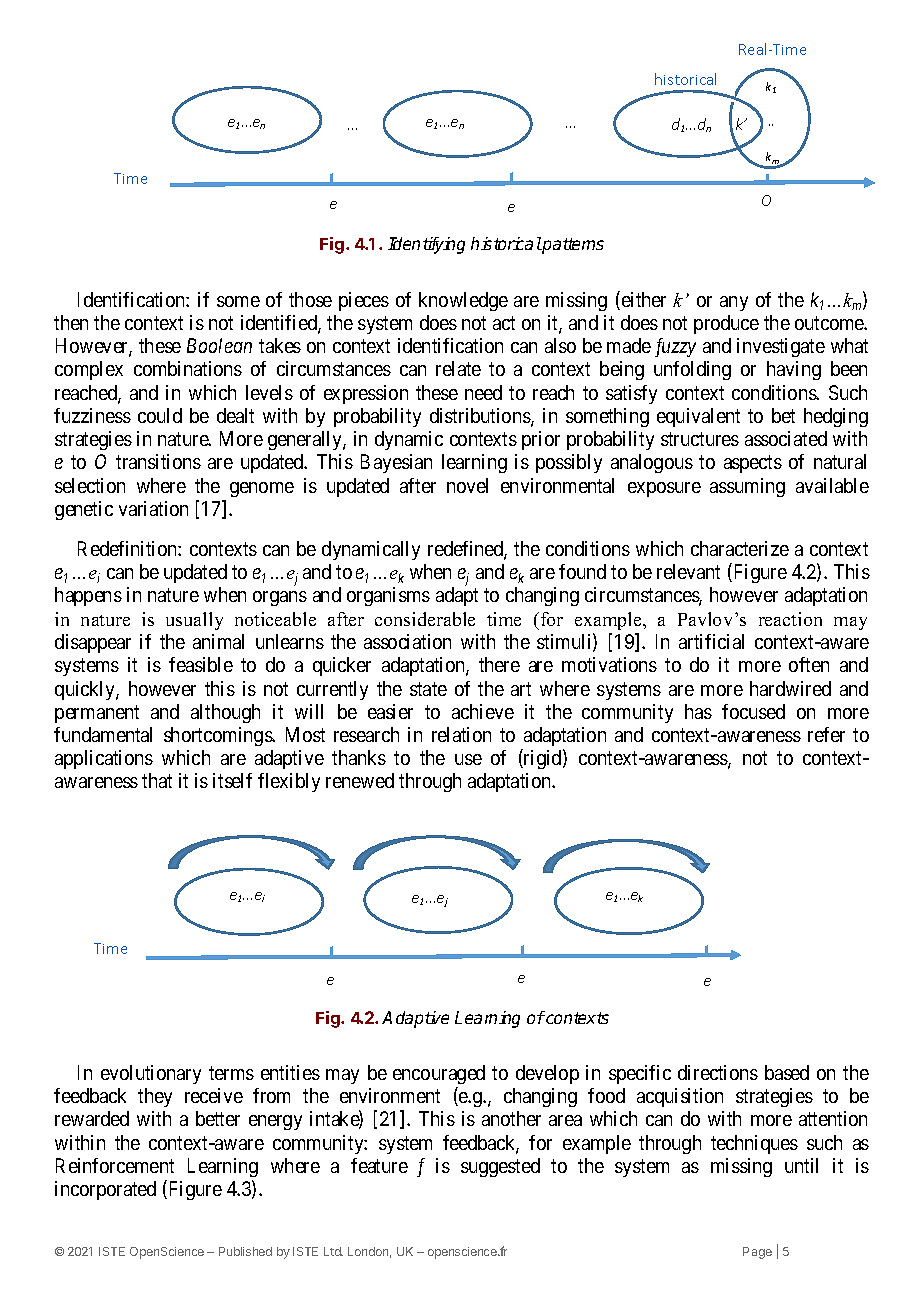 The image size is (924, 1308). Describe the element at coordinates (105, 1190) in the image. I see `incorporated` at that location.
